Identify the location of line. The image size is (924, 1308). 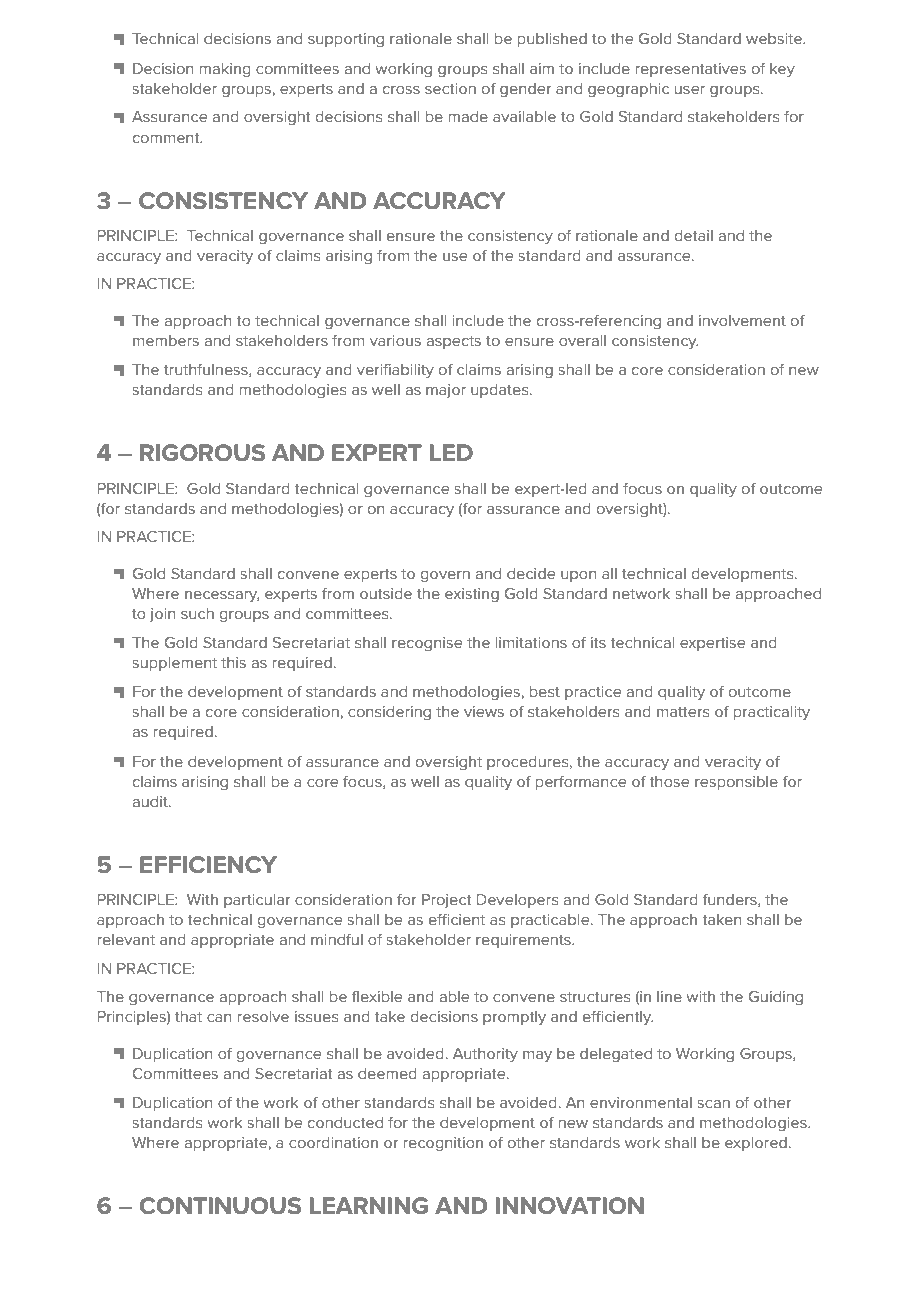
(669, 996).
